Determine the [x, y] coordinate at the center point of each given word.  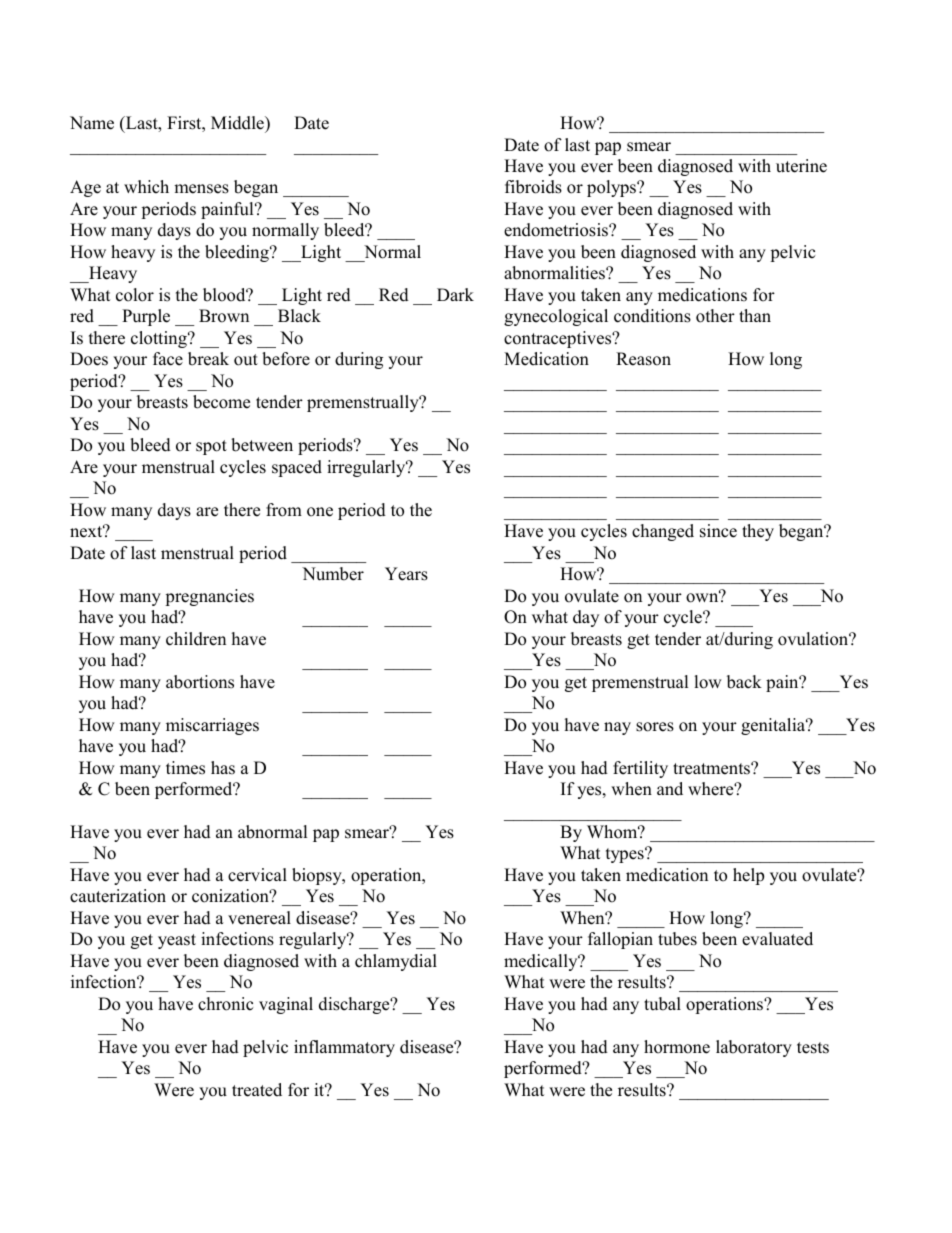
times [185, 768]
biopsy [318, 876]
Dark [455, 294]
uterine [801, 166]
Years [406, 574]
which [146, 187]
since [718, 531]
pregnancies [209, 597]
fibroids [533, 187]
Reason [643, 359]
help [748, 876]
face [168, 359]
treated [257, 1090]
